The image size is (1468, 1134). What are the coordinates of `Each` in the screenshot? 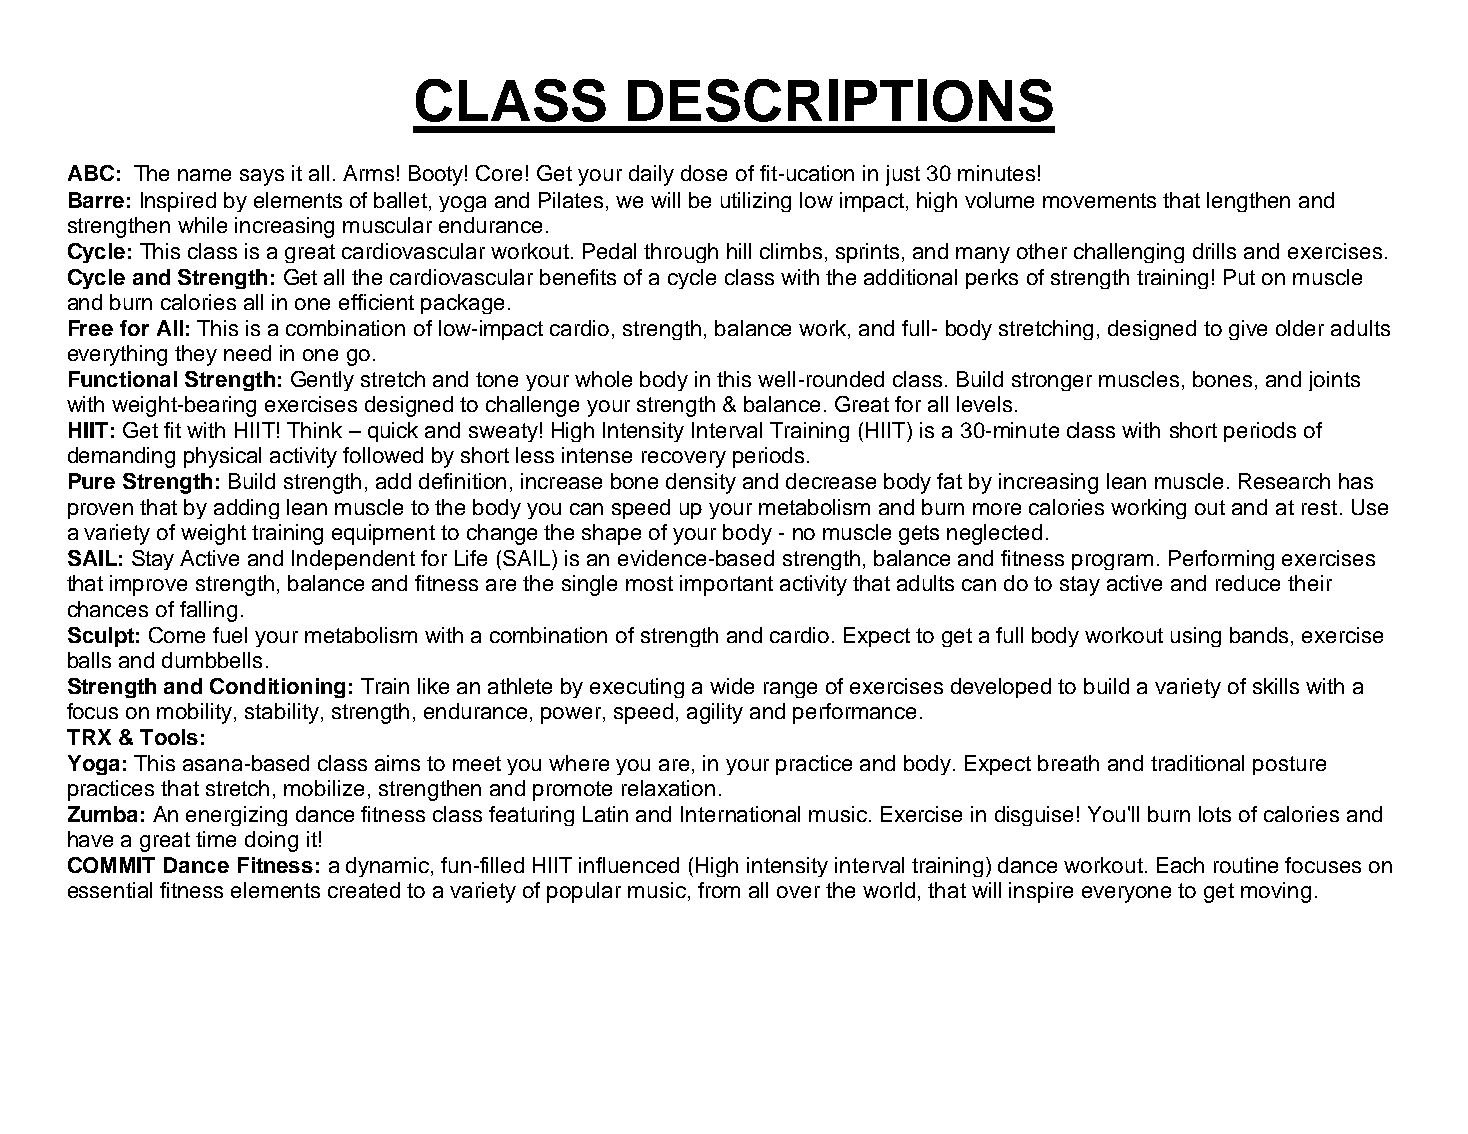 It's located at (1180, 865).
